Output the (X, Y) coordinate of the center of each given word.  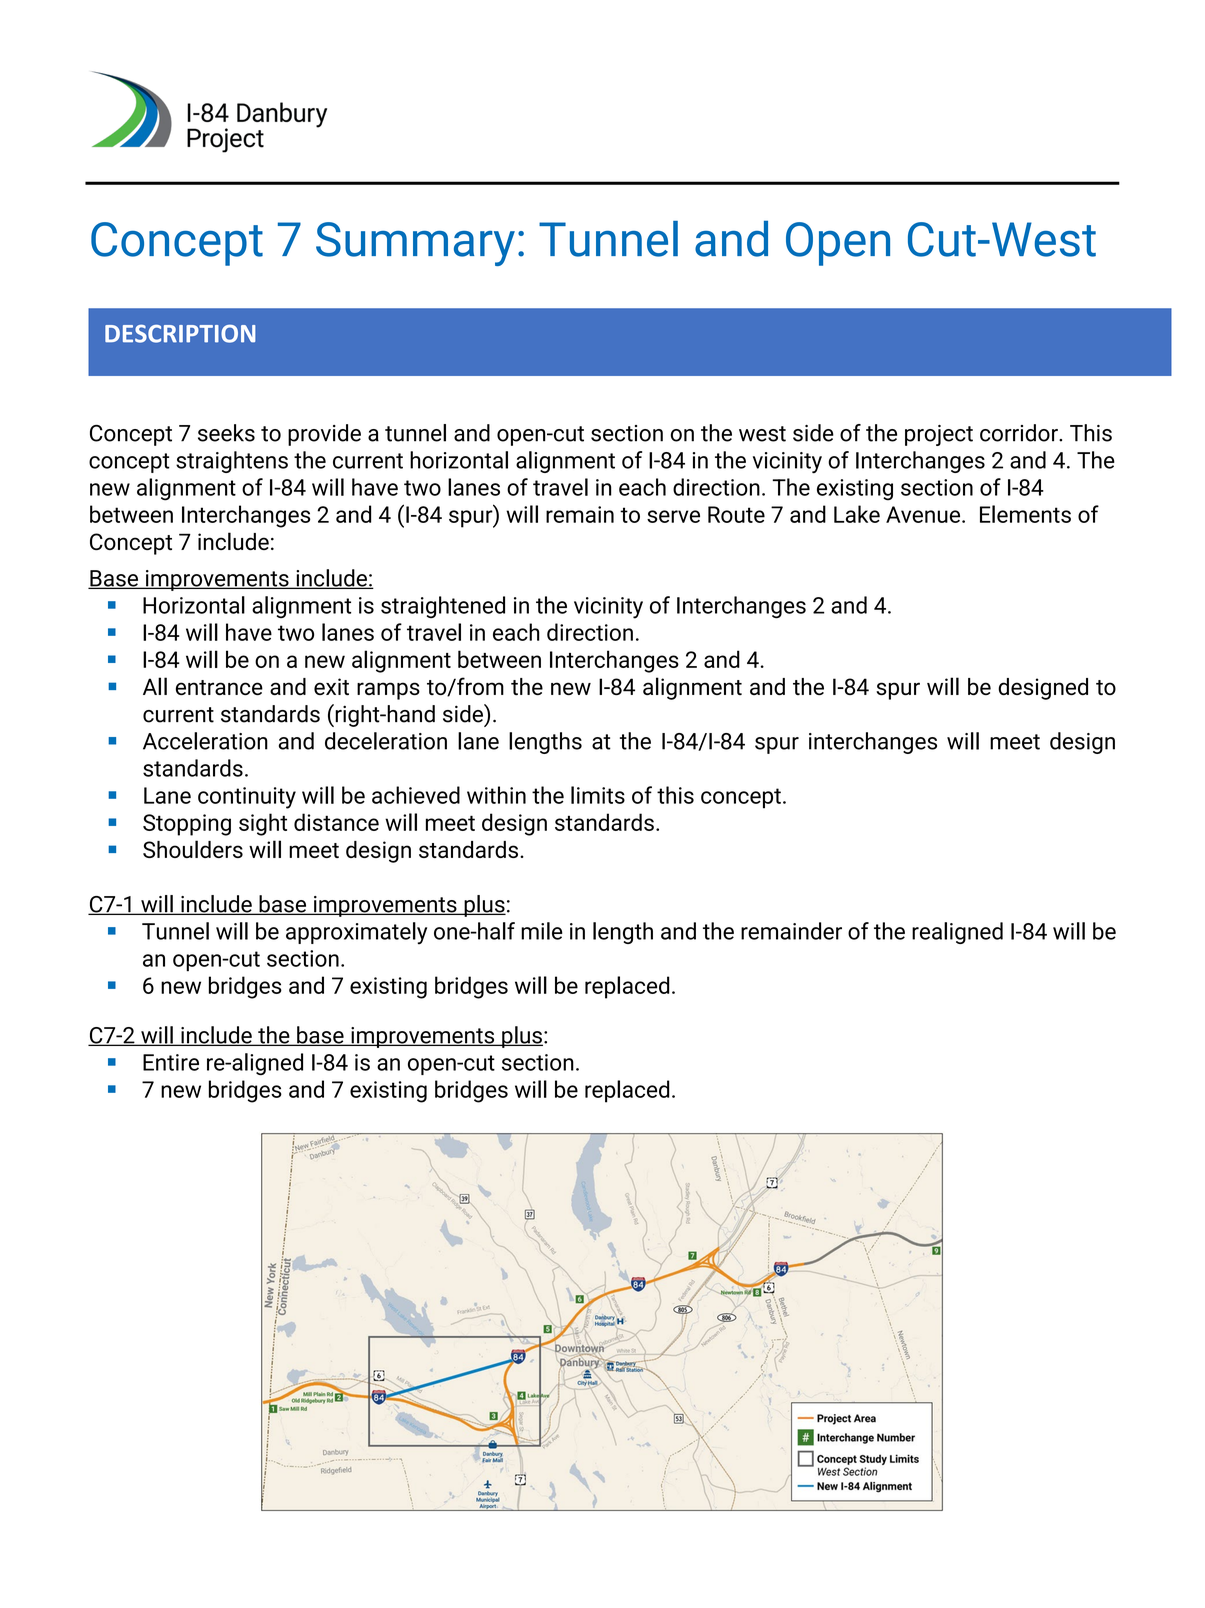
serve (673, 516)
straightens (232, 462)
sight (263, 824)
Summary (415, 244)
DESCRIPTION (180, 334)
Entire (171, 1062)
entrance (219, 687)
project (939, 435)
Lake (857, 514)
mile (541, 931)
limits (598, 795)
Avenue (924, 514)
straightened (443, 607)
